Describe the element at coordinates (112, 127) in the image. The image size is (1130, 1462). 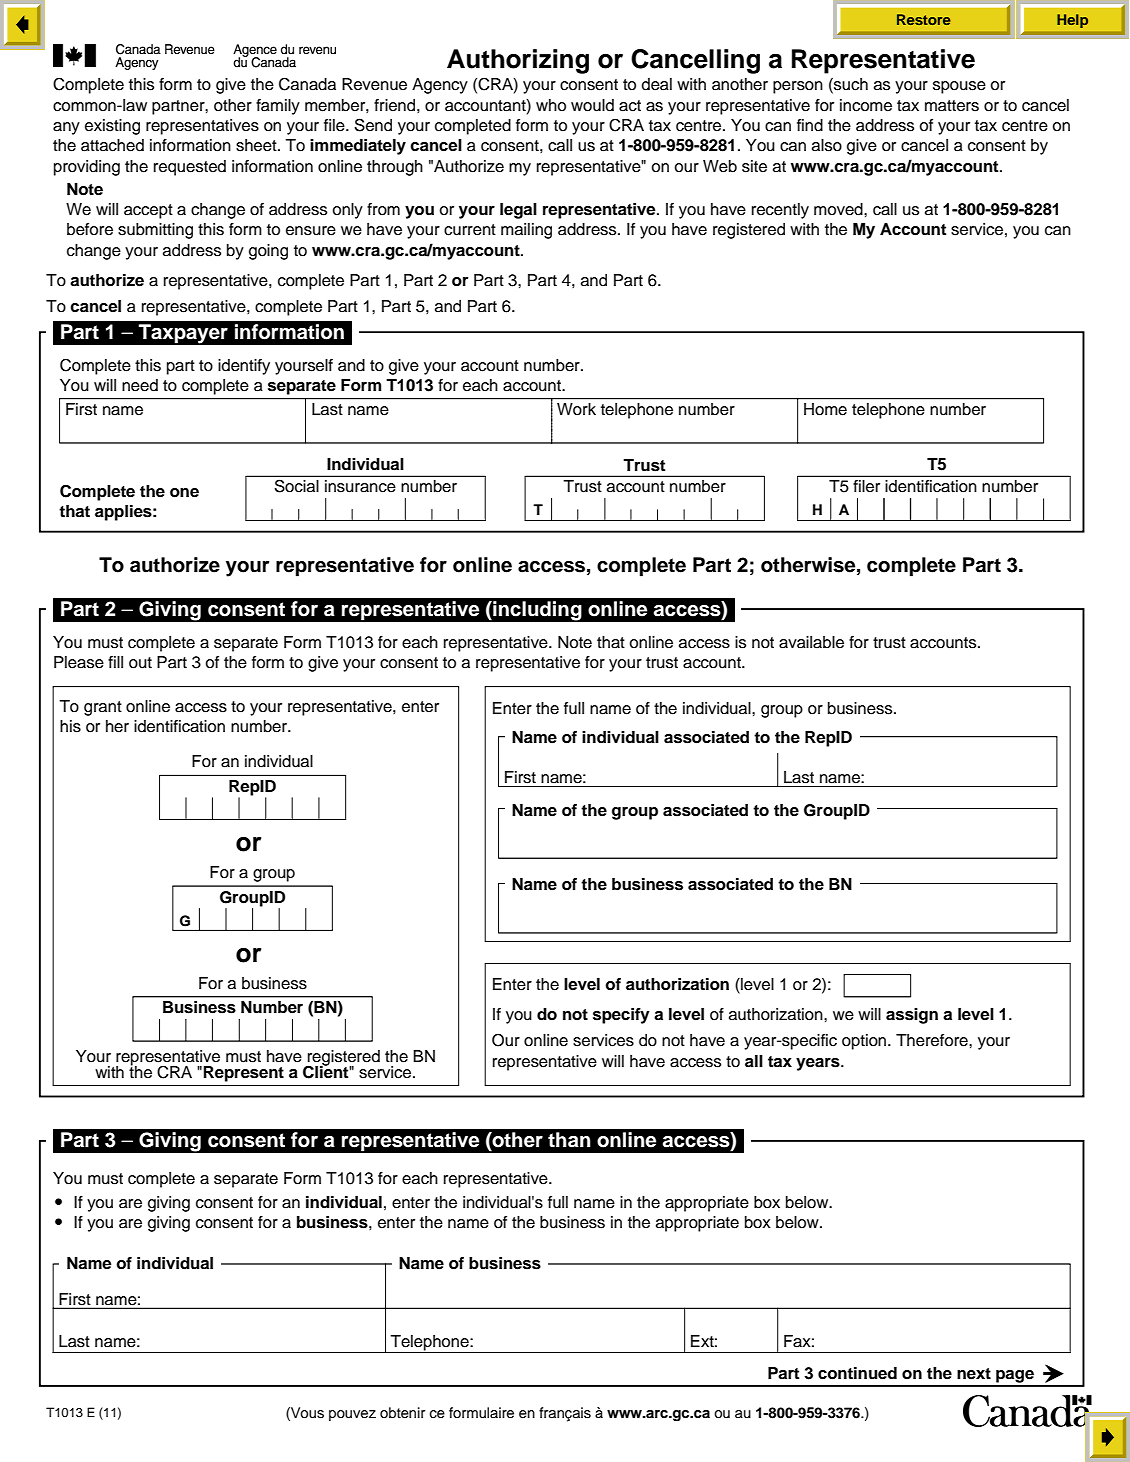
I see `existing` at that location.
